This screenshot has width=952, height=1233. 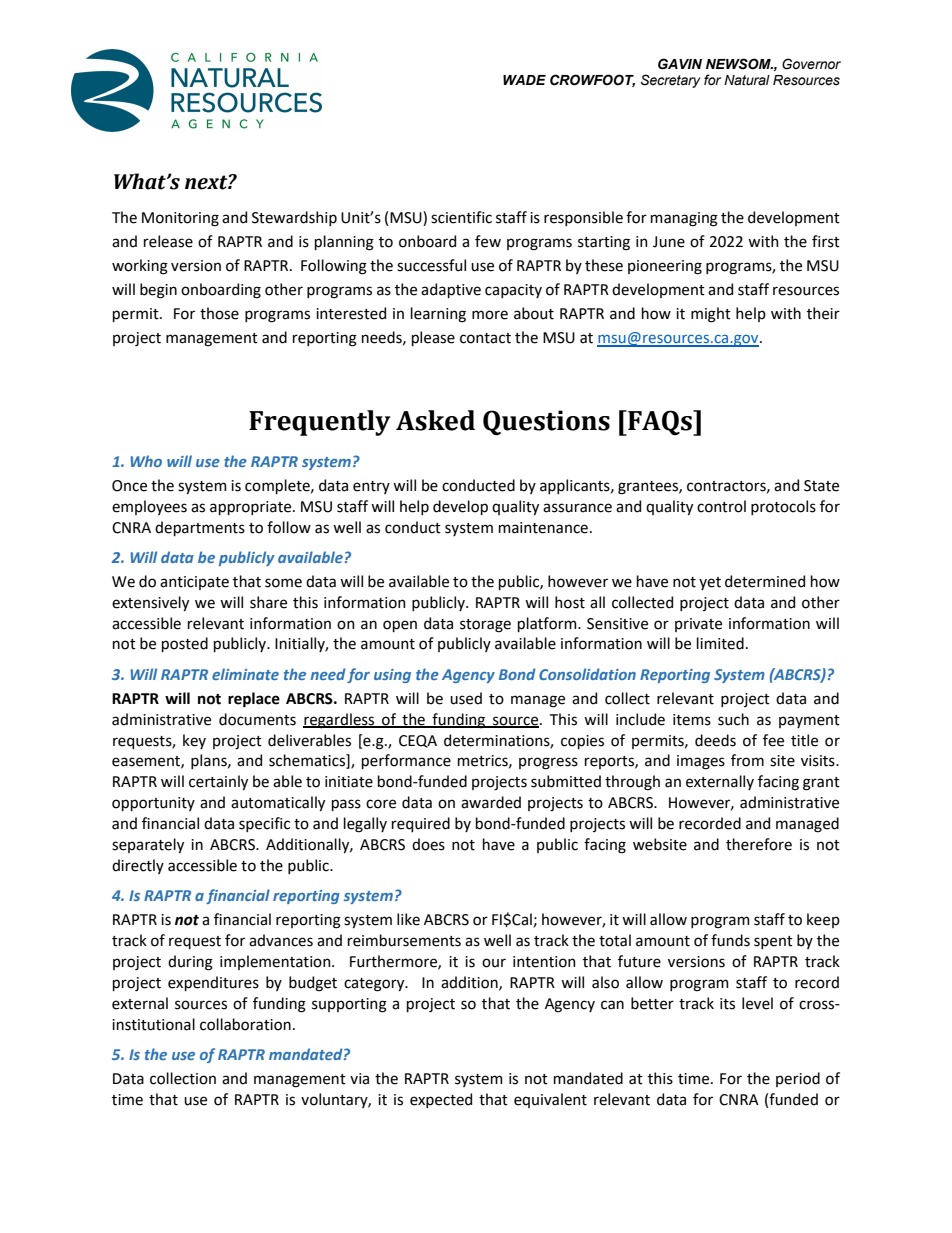 I want to click on from, so click(x=747, y=760).
